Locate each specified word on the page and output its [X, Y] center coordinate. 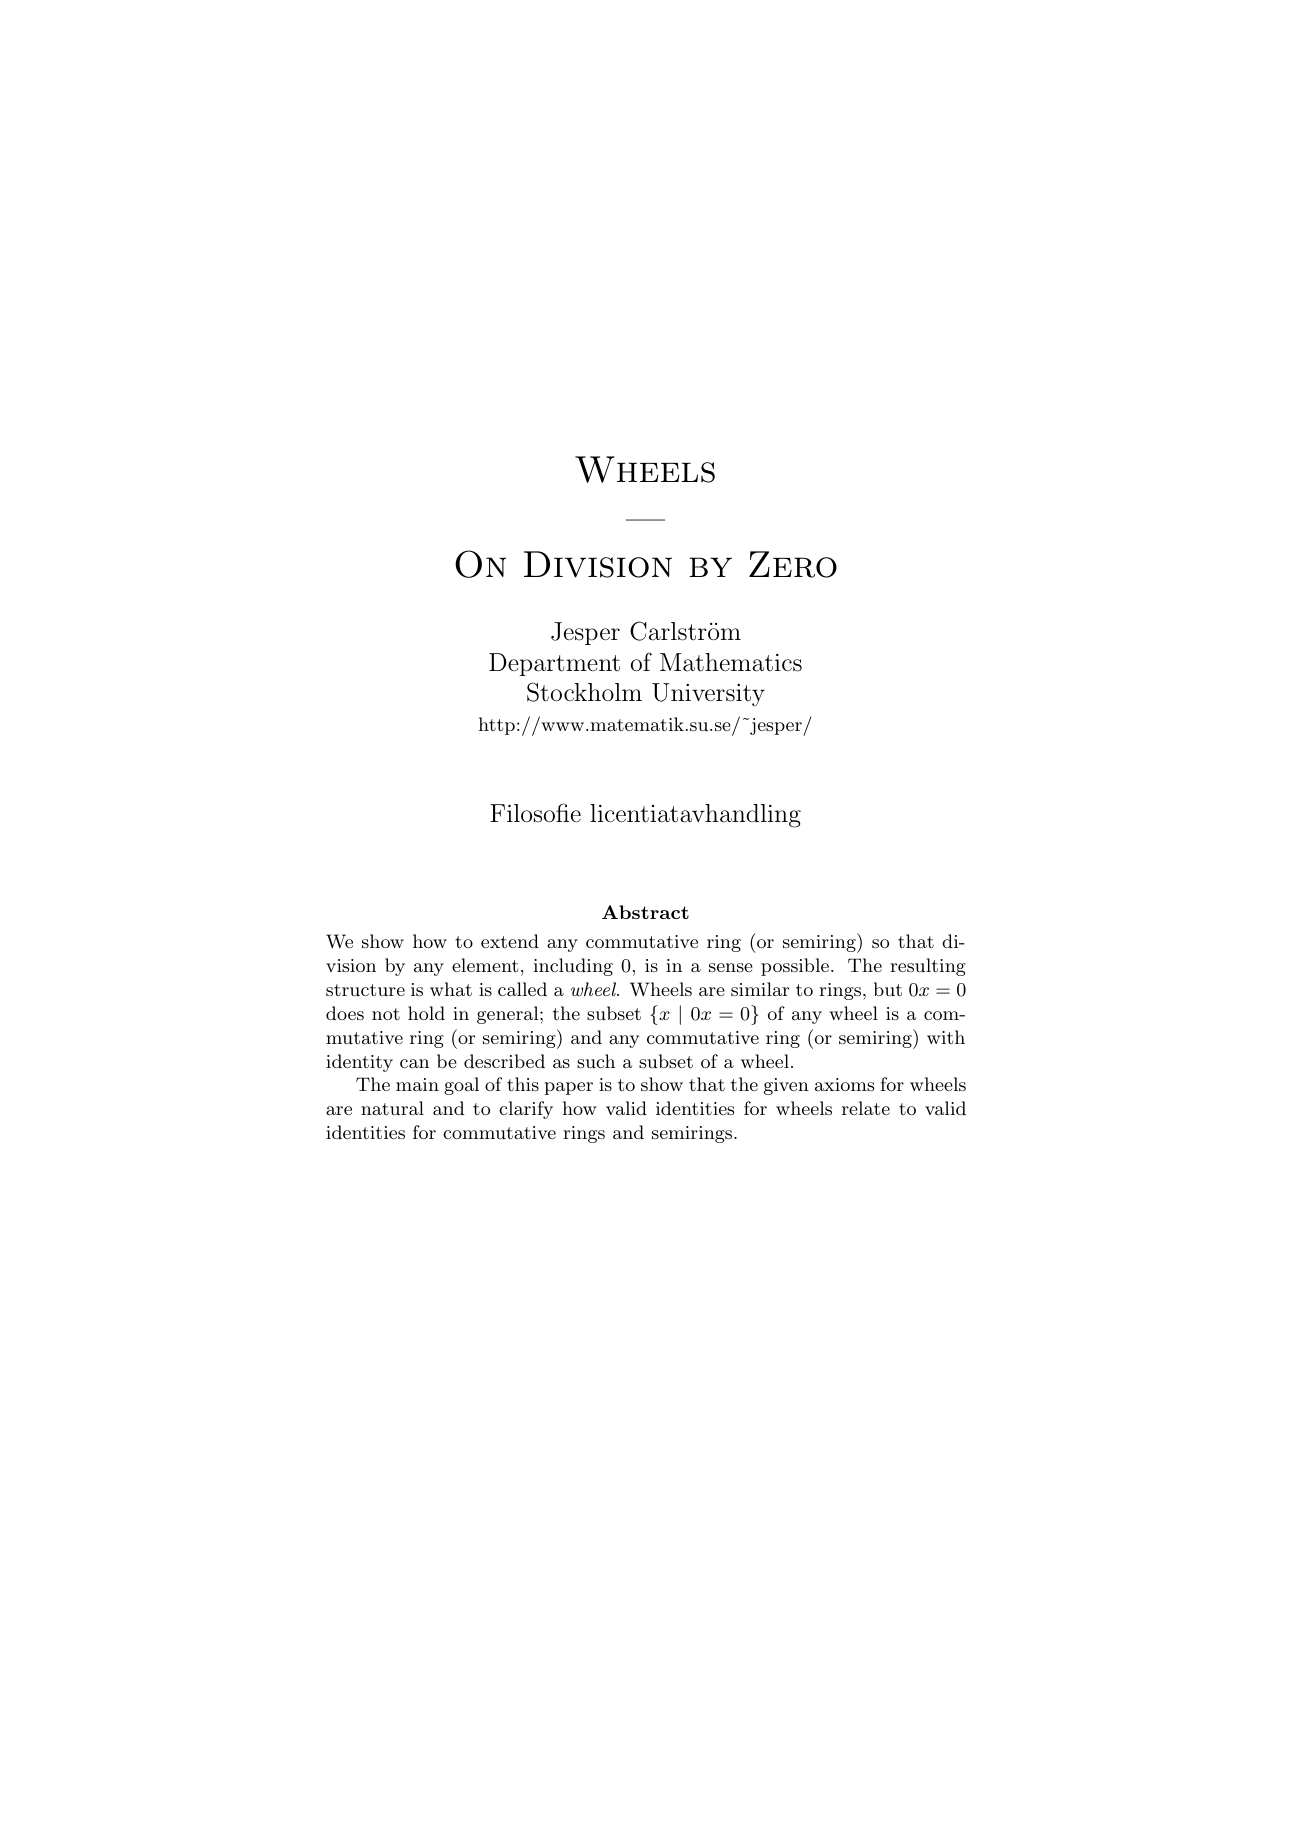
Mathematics [731, 662]
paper [568, 1088]
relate [866, 1108]
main [417, 1084]
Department [554, 664]
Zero [793, 564]
